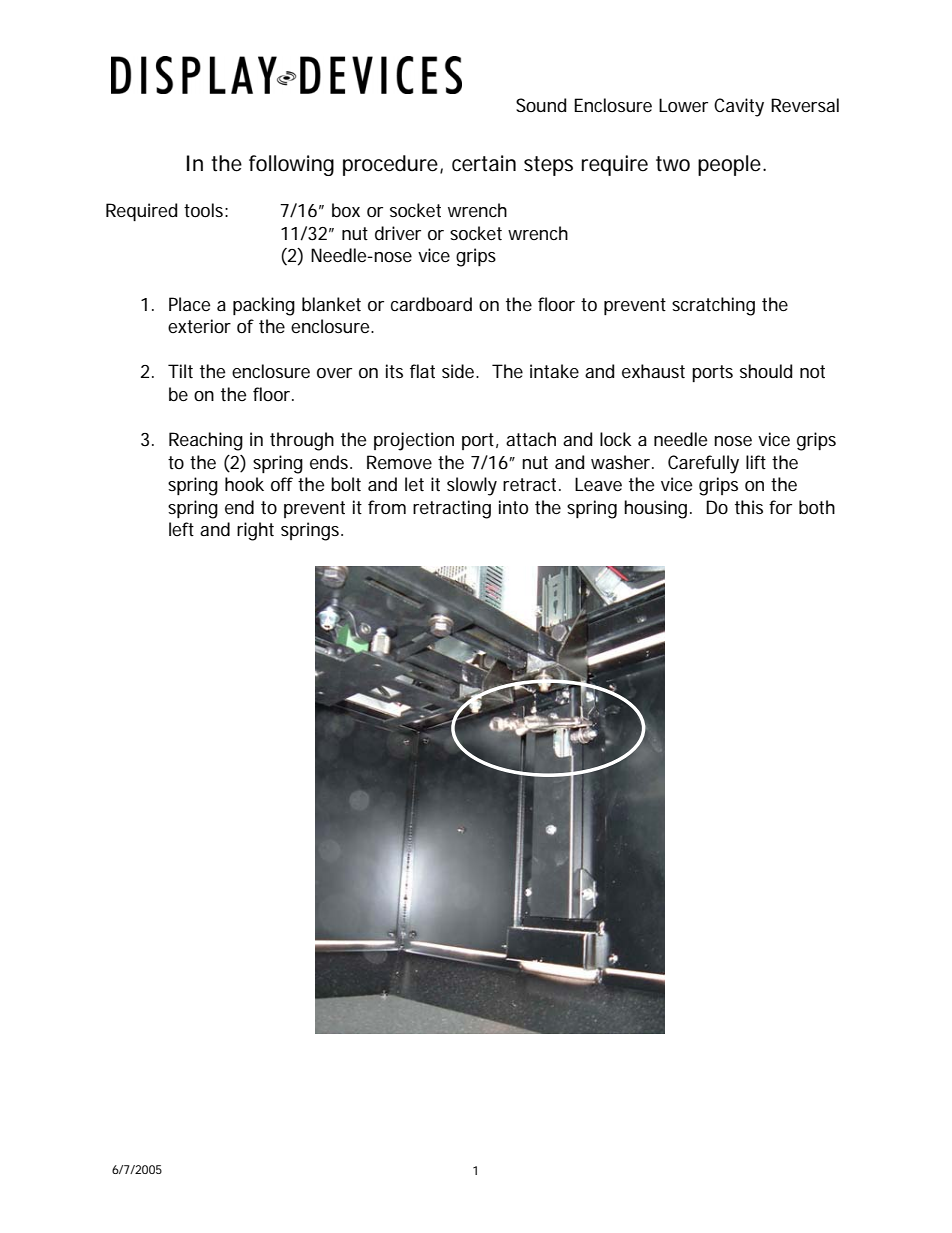  Describe the element at coordinates (291, 165) in the page. I see `following` at that location.
